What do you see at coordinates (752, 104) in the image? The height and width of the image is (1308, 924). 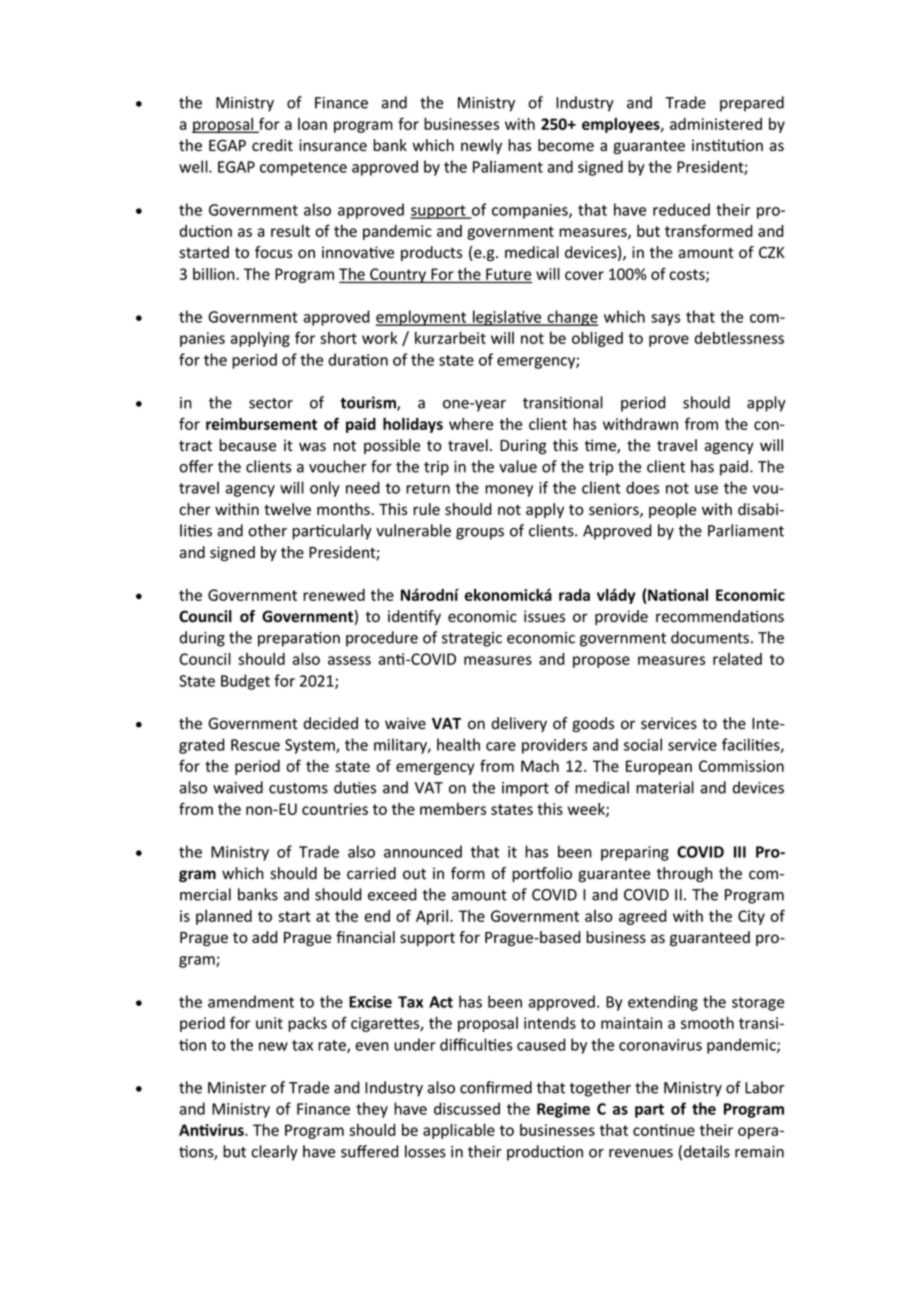 I see `prepared` at bounding box center [752, 104].
